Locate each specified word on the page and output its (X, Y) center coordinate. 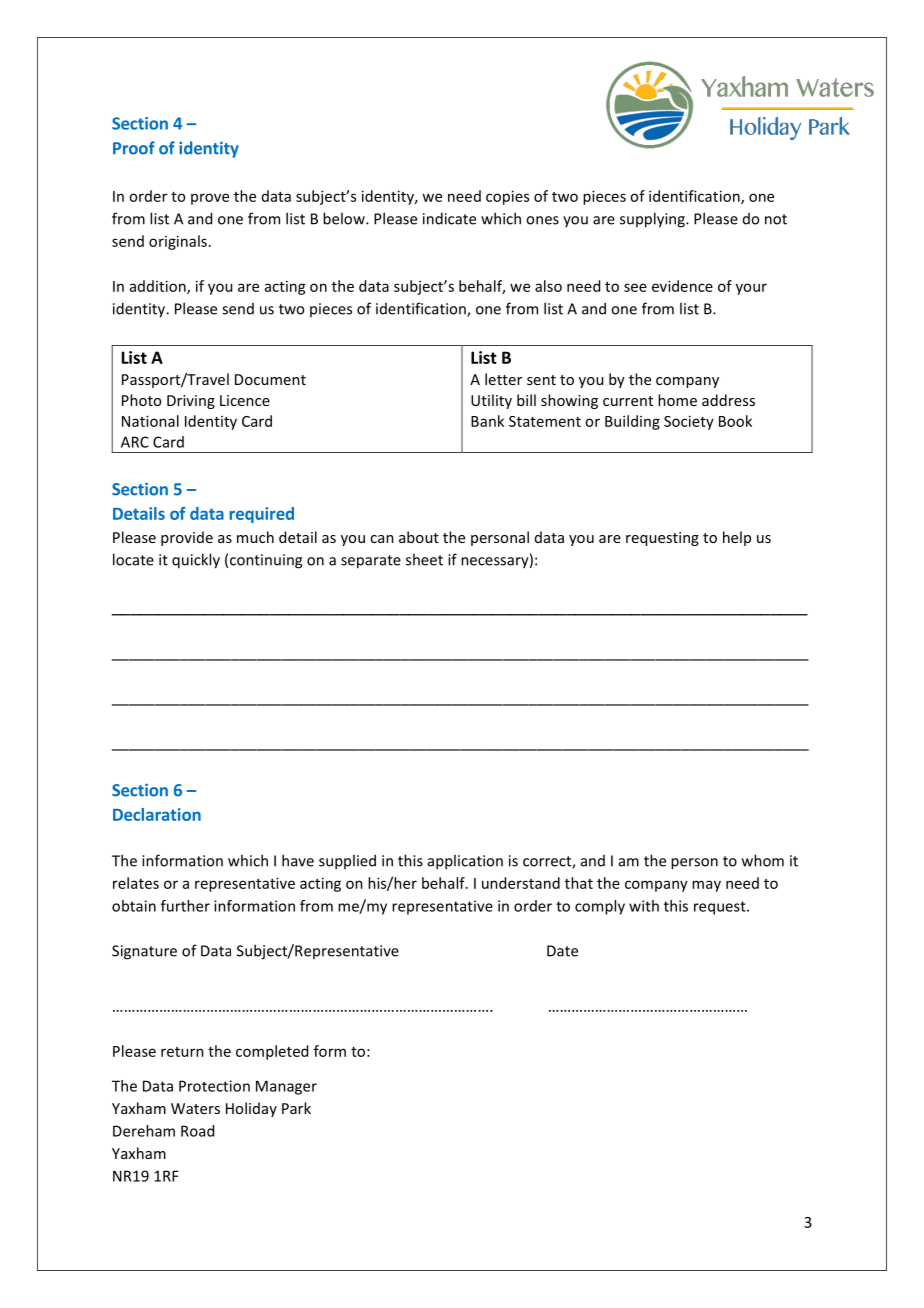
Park (296, 1108)
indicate (449, 218)
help (737, 538)
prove (210, 199)
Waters (195, 1108)
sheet (424, 559)
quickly (196, 561)
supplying (653, 220)
